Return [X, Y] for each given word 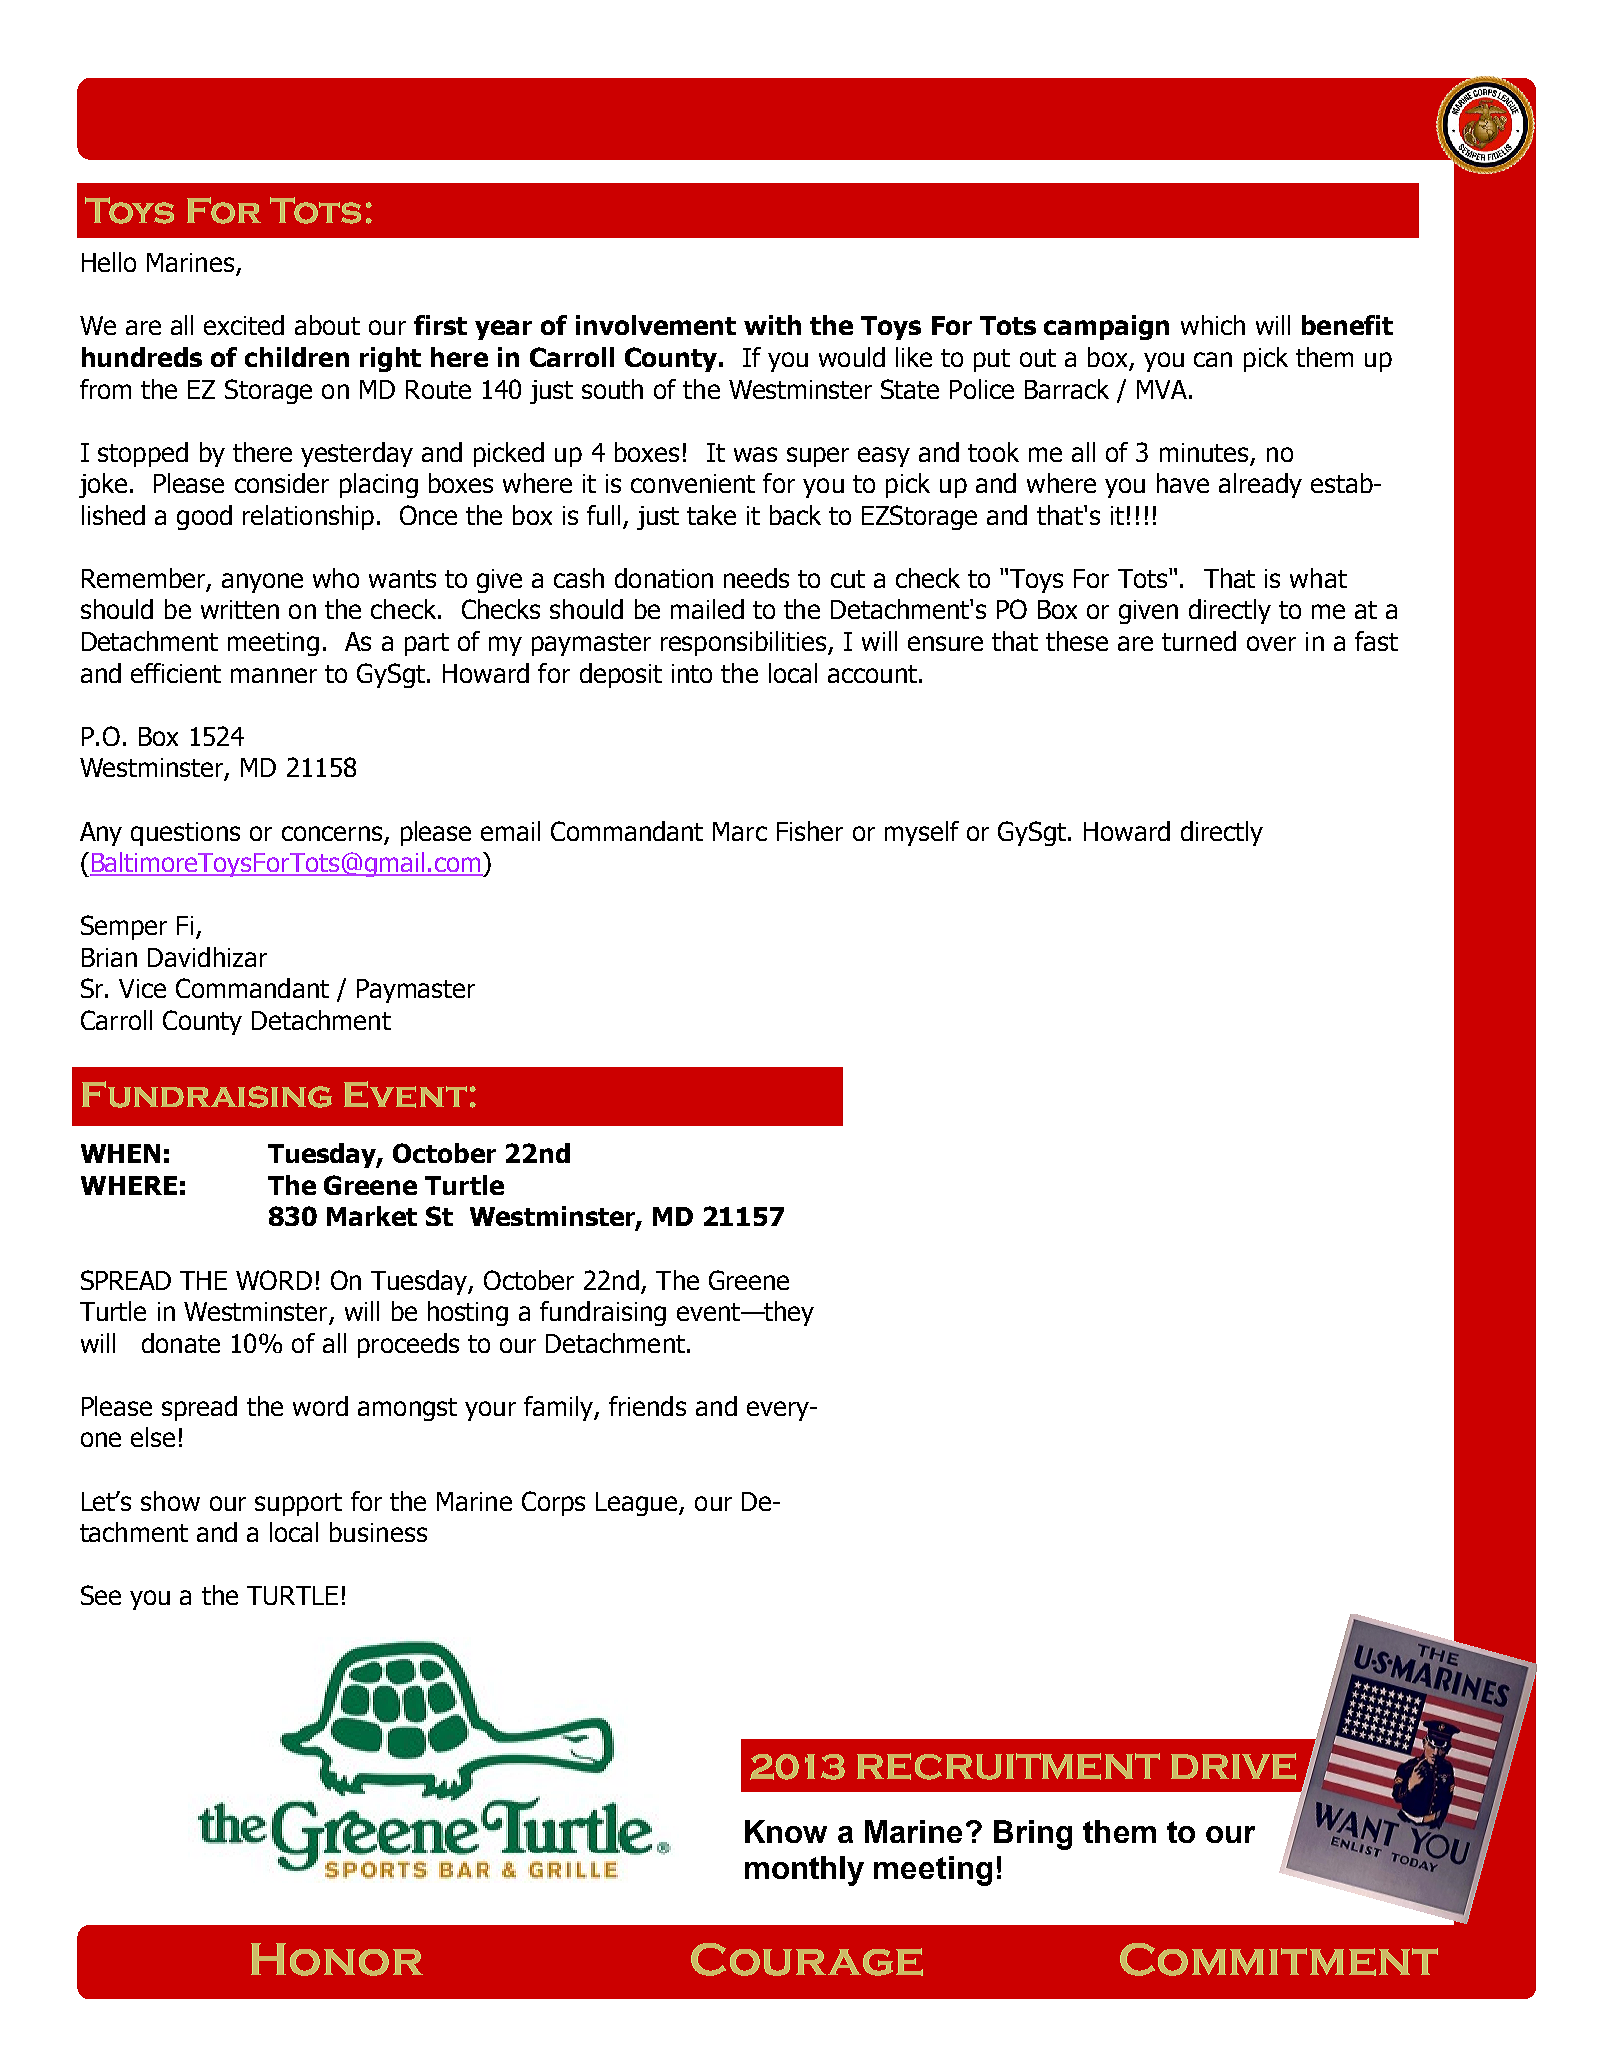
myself [922, 833]
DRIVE [1233, 1766]
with [772, 325]
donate [181, 1343]
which [1213, 325]
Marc [740, 831]
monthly [804, 1871]
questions [185, 834]
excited [244, 325]
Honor [337, 1959]
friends [647, 1406]
